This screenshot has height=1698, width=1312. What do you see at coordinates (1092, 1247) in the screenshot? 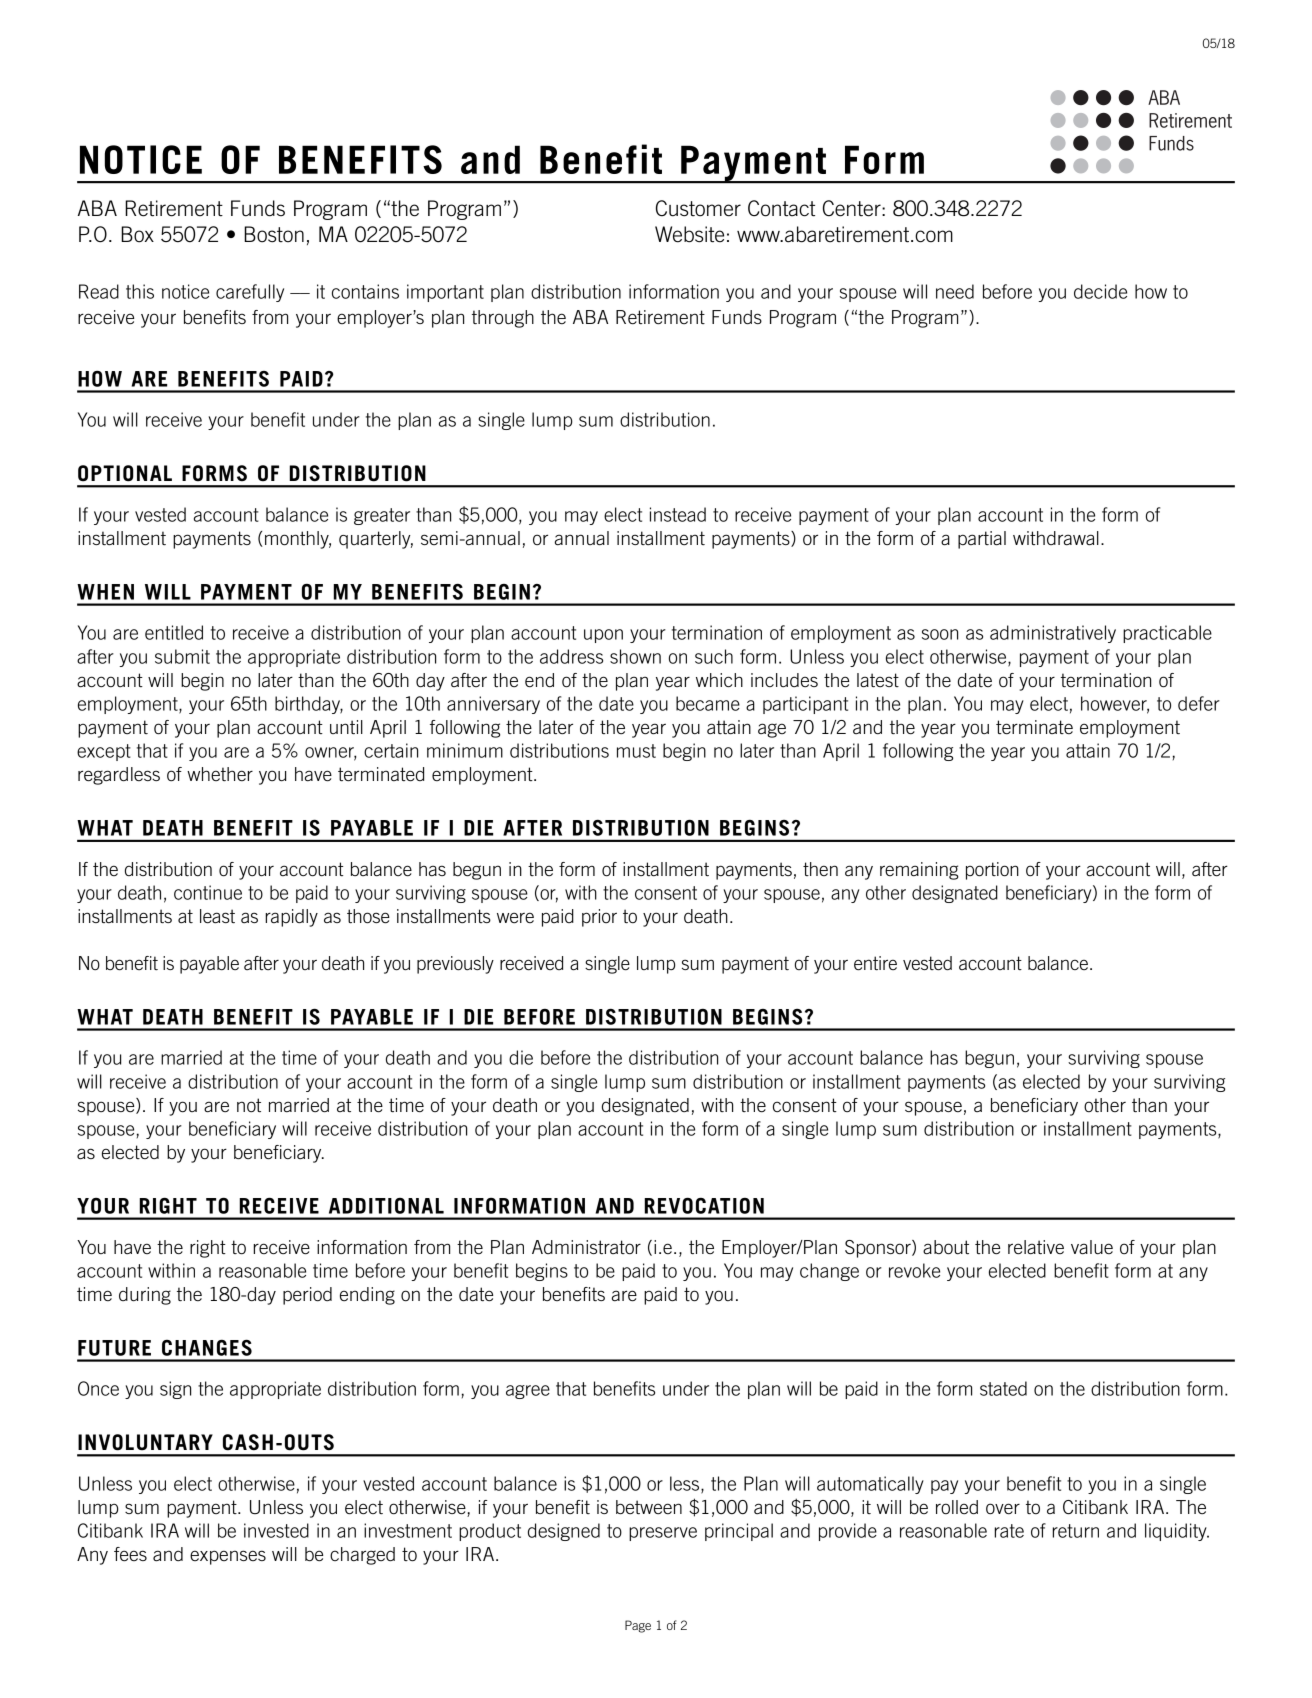
I see `value` at bounding box center [1092, 1247].
